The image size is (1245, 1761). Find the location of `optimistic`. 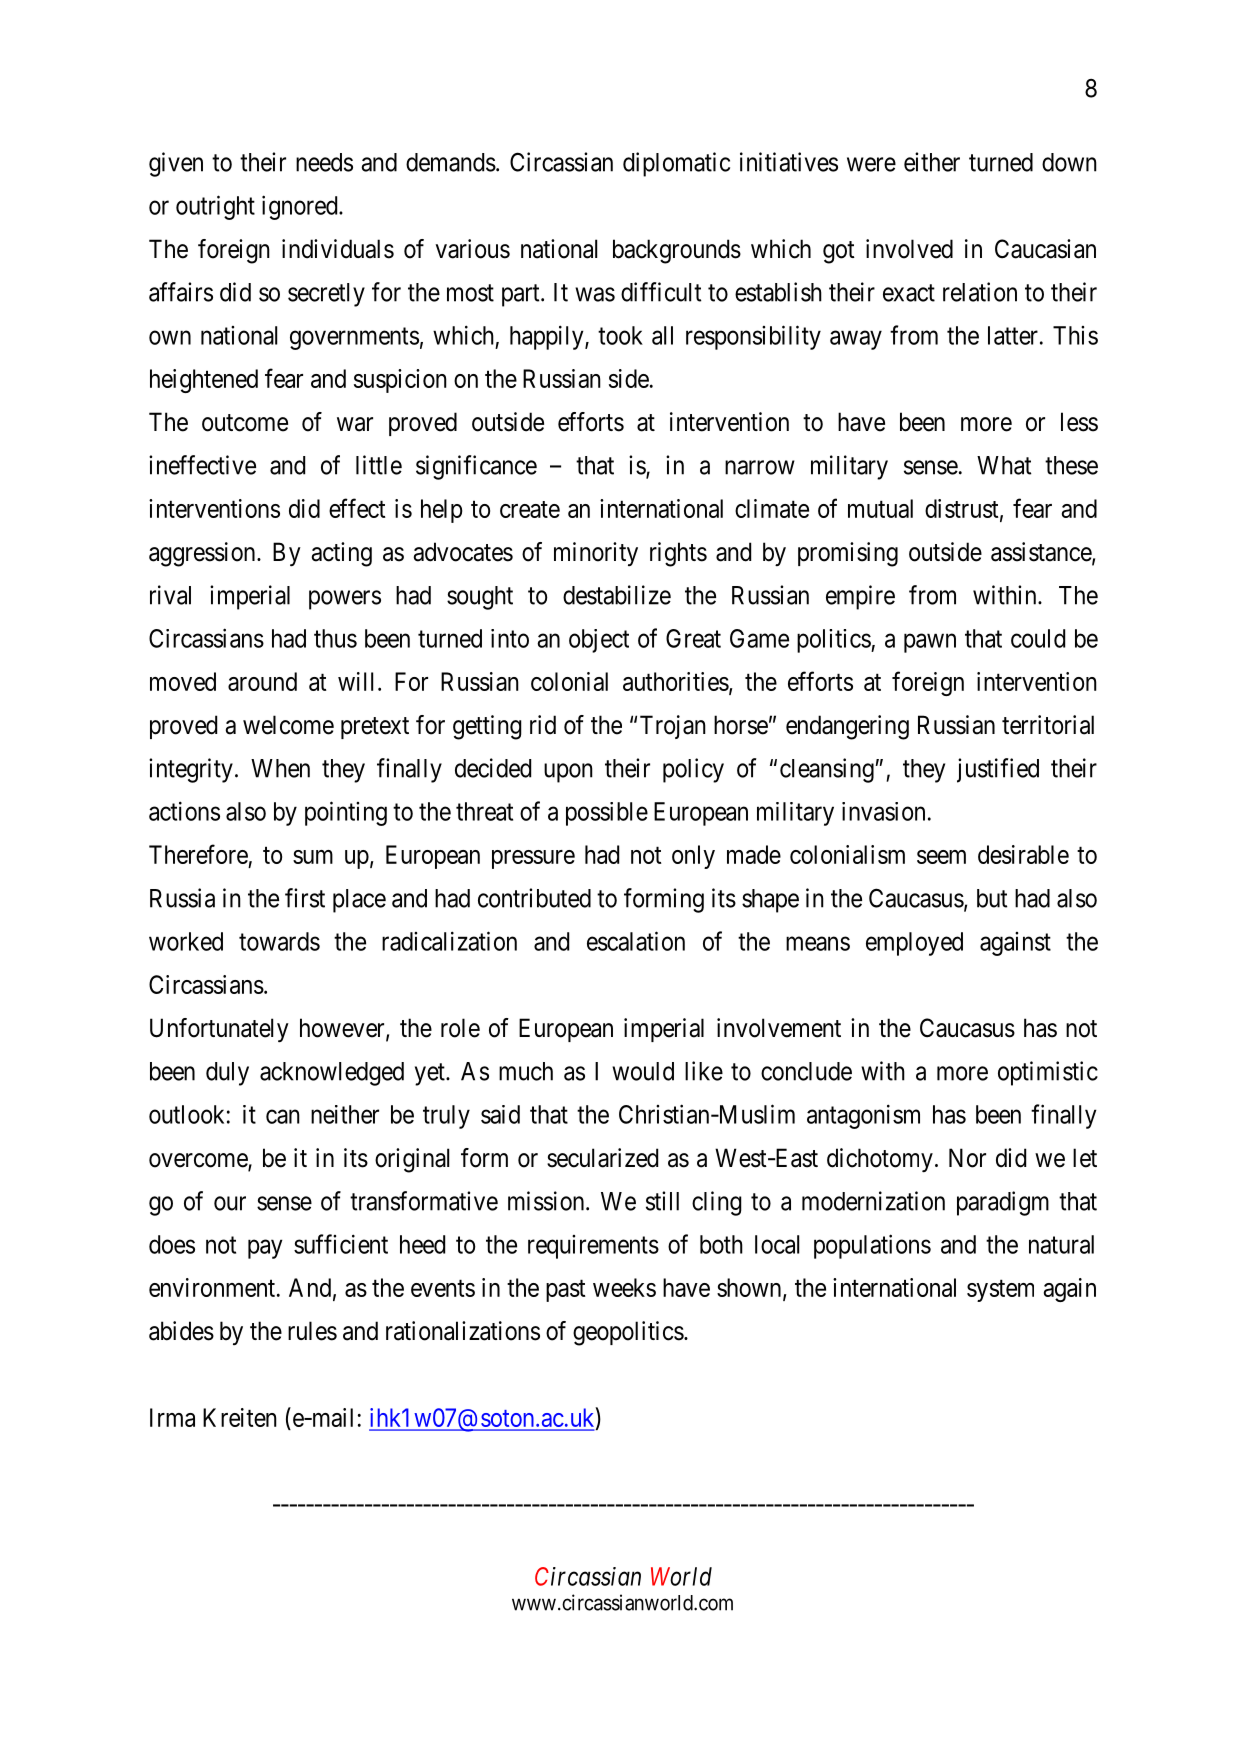

optimistic is located at coordinates (1048, 1073).
